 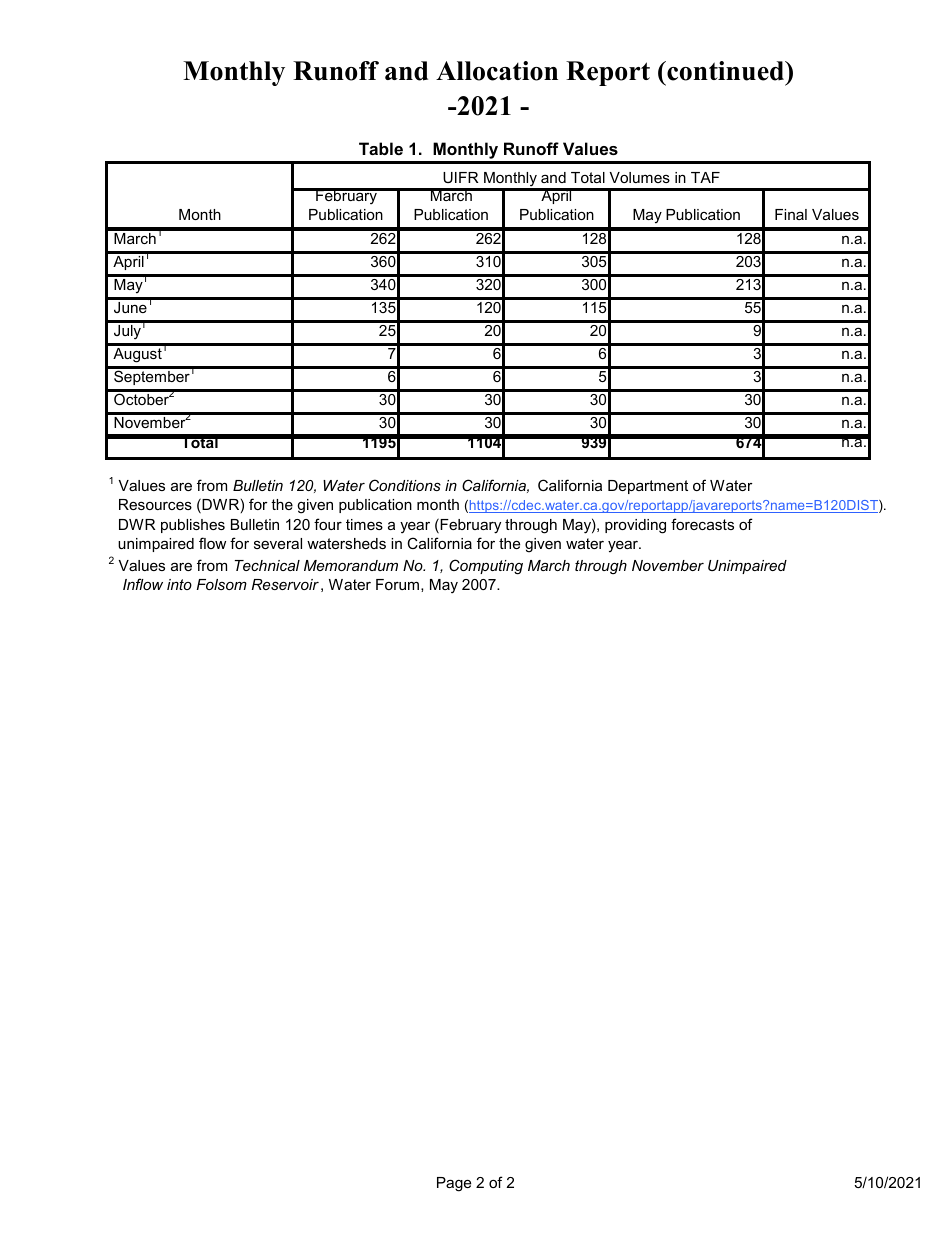 What do you see at coordinates (397, 584) in the page?
I see `Forum` at bounding box center [397, 584].
